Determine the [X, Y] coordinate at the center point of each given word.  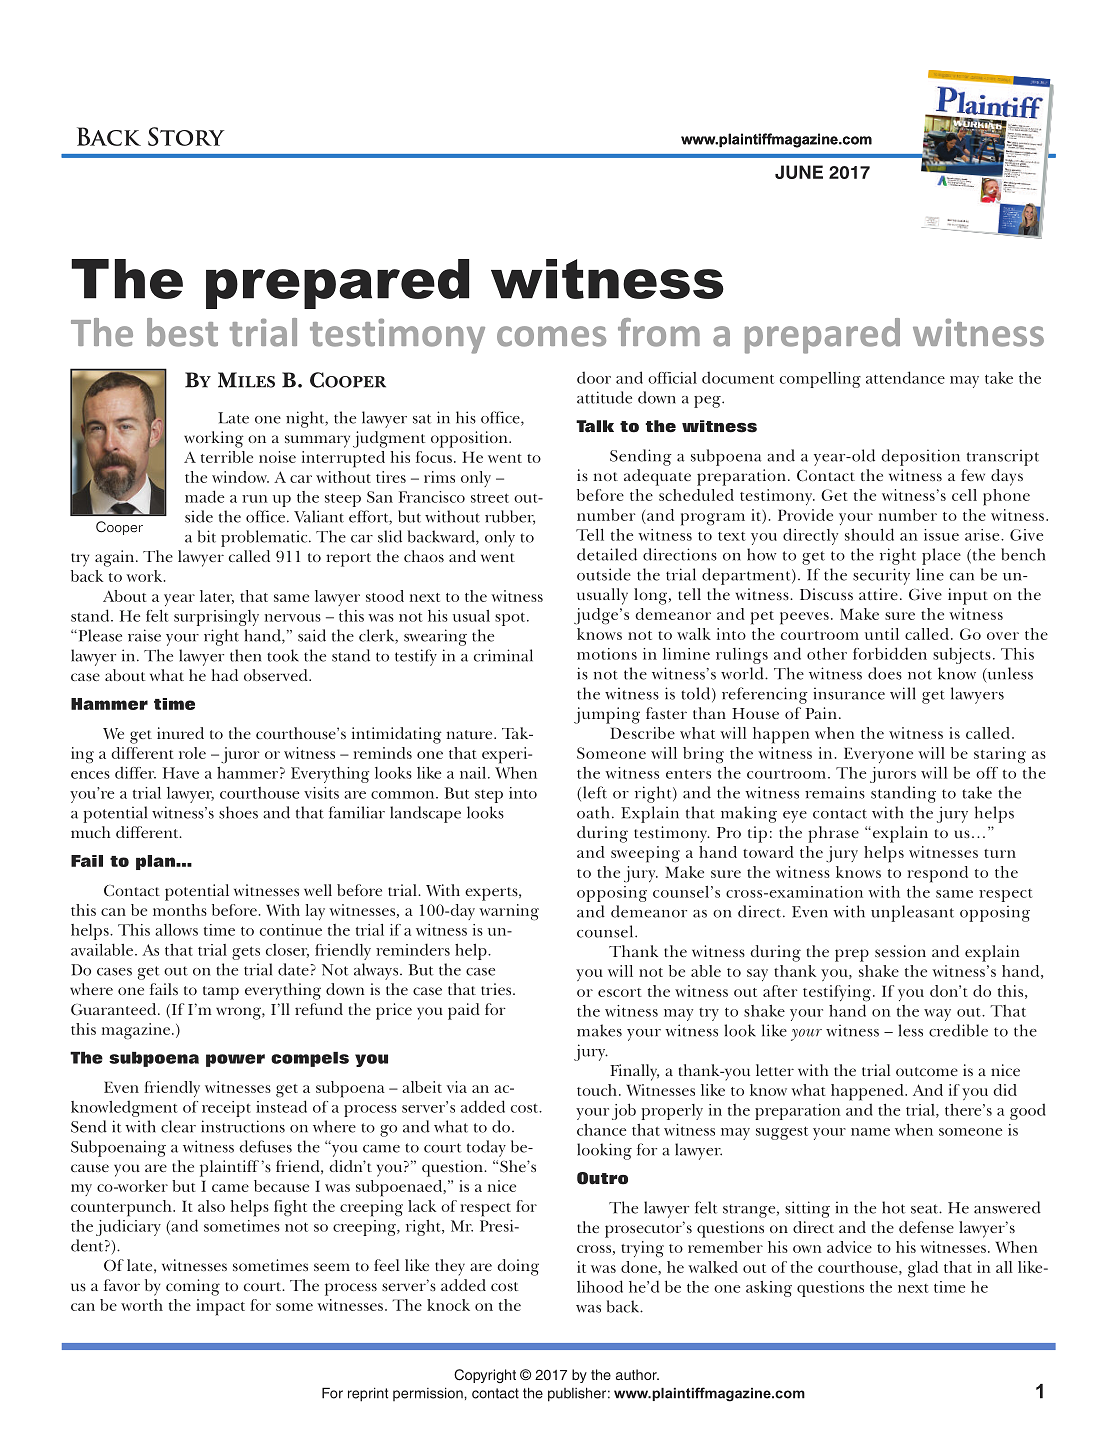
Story [186, 136]
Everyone [878, 755]
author [637, 1374]
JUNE [799, 172]
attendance [905, 377]
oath [593, 812]
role [192, 753]
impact [220, 1307]
